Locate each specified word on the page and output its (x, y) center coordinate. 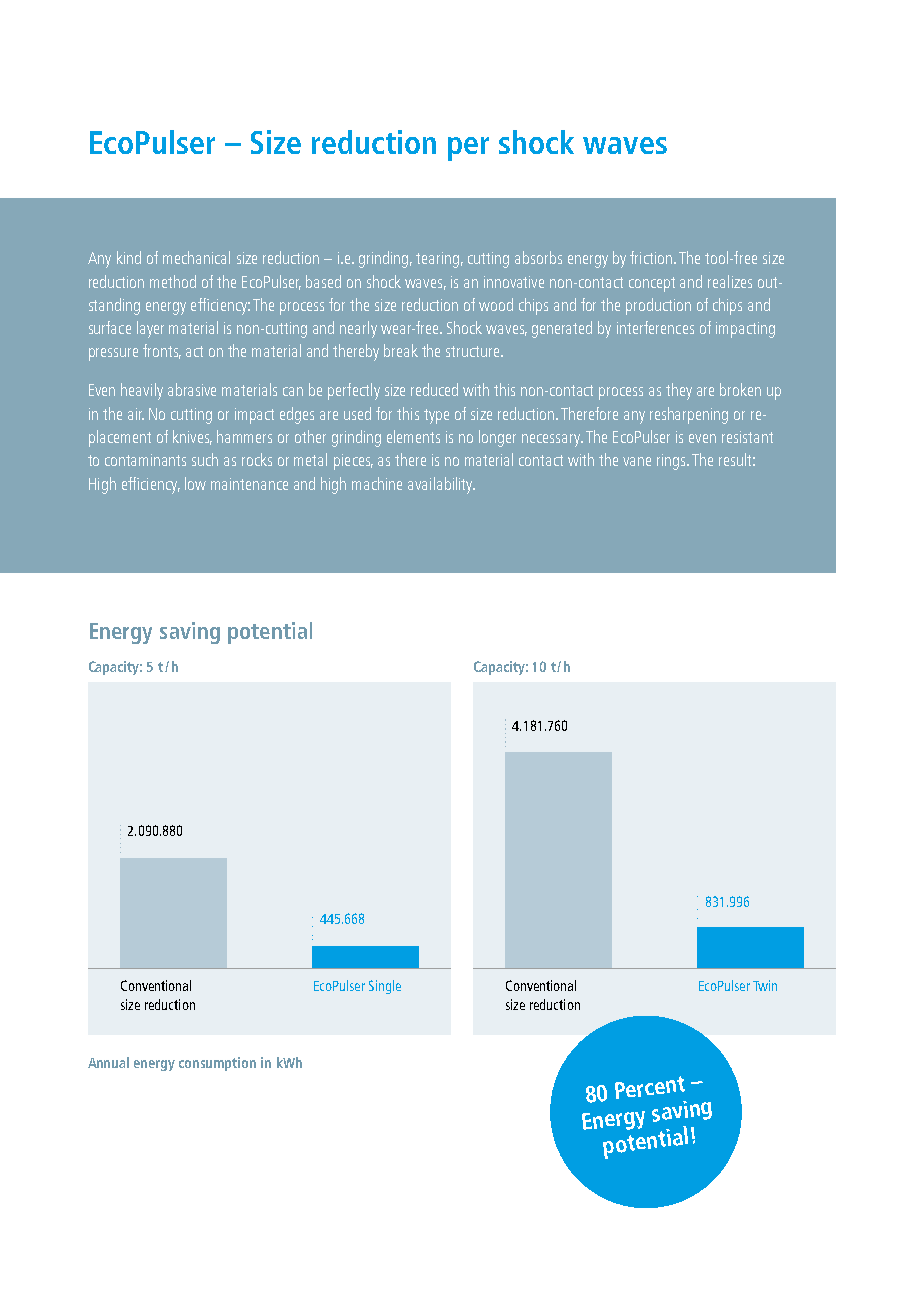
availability (441, 485)
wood (496, 304)
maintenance (249, 484)
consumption (217, 1064)
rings (672, 462)
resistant (747, 437)
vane (637, 461)
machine (377, 483)
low (195, 483)
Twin (765, 985)
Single (385, 987)
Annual (108, 1062)
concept (652, 284)
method (173, 281)
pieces (353, 462)
